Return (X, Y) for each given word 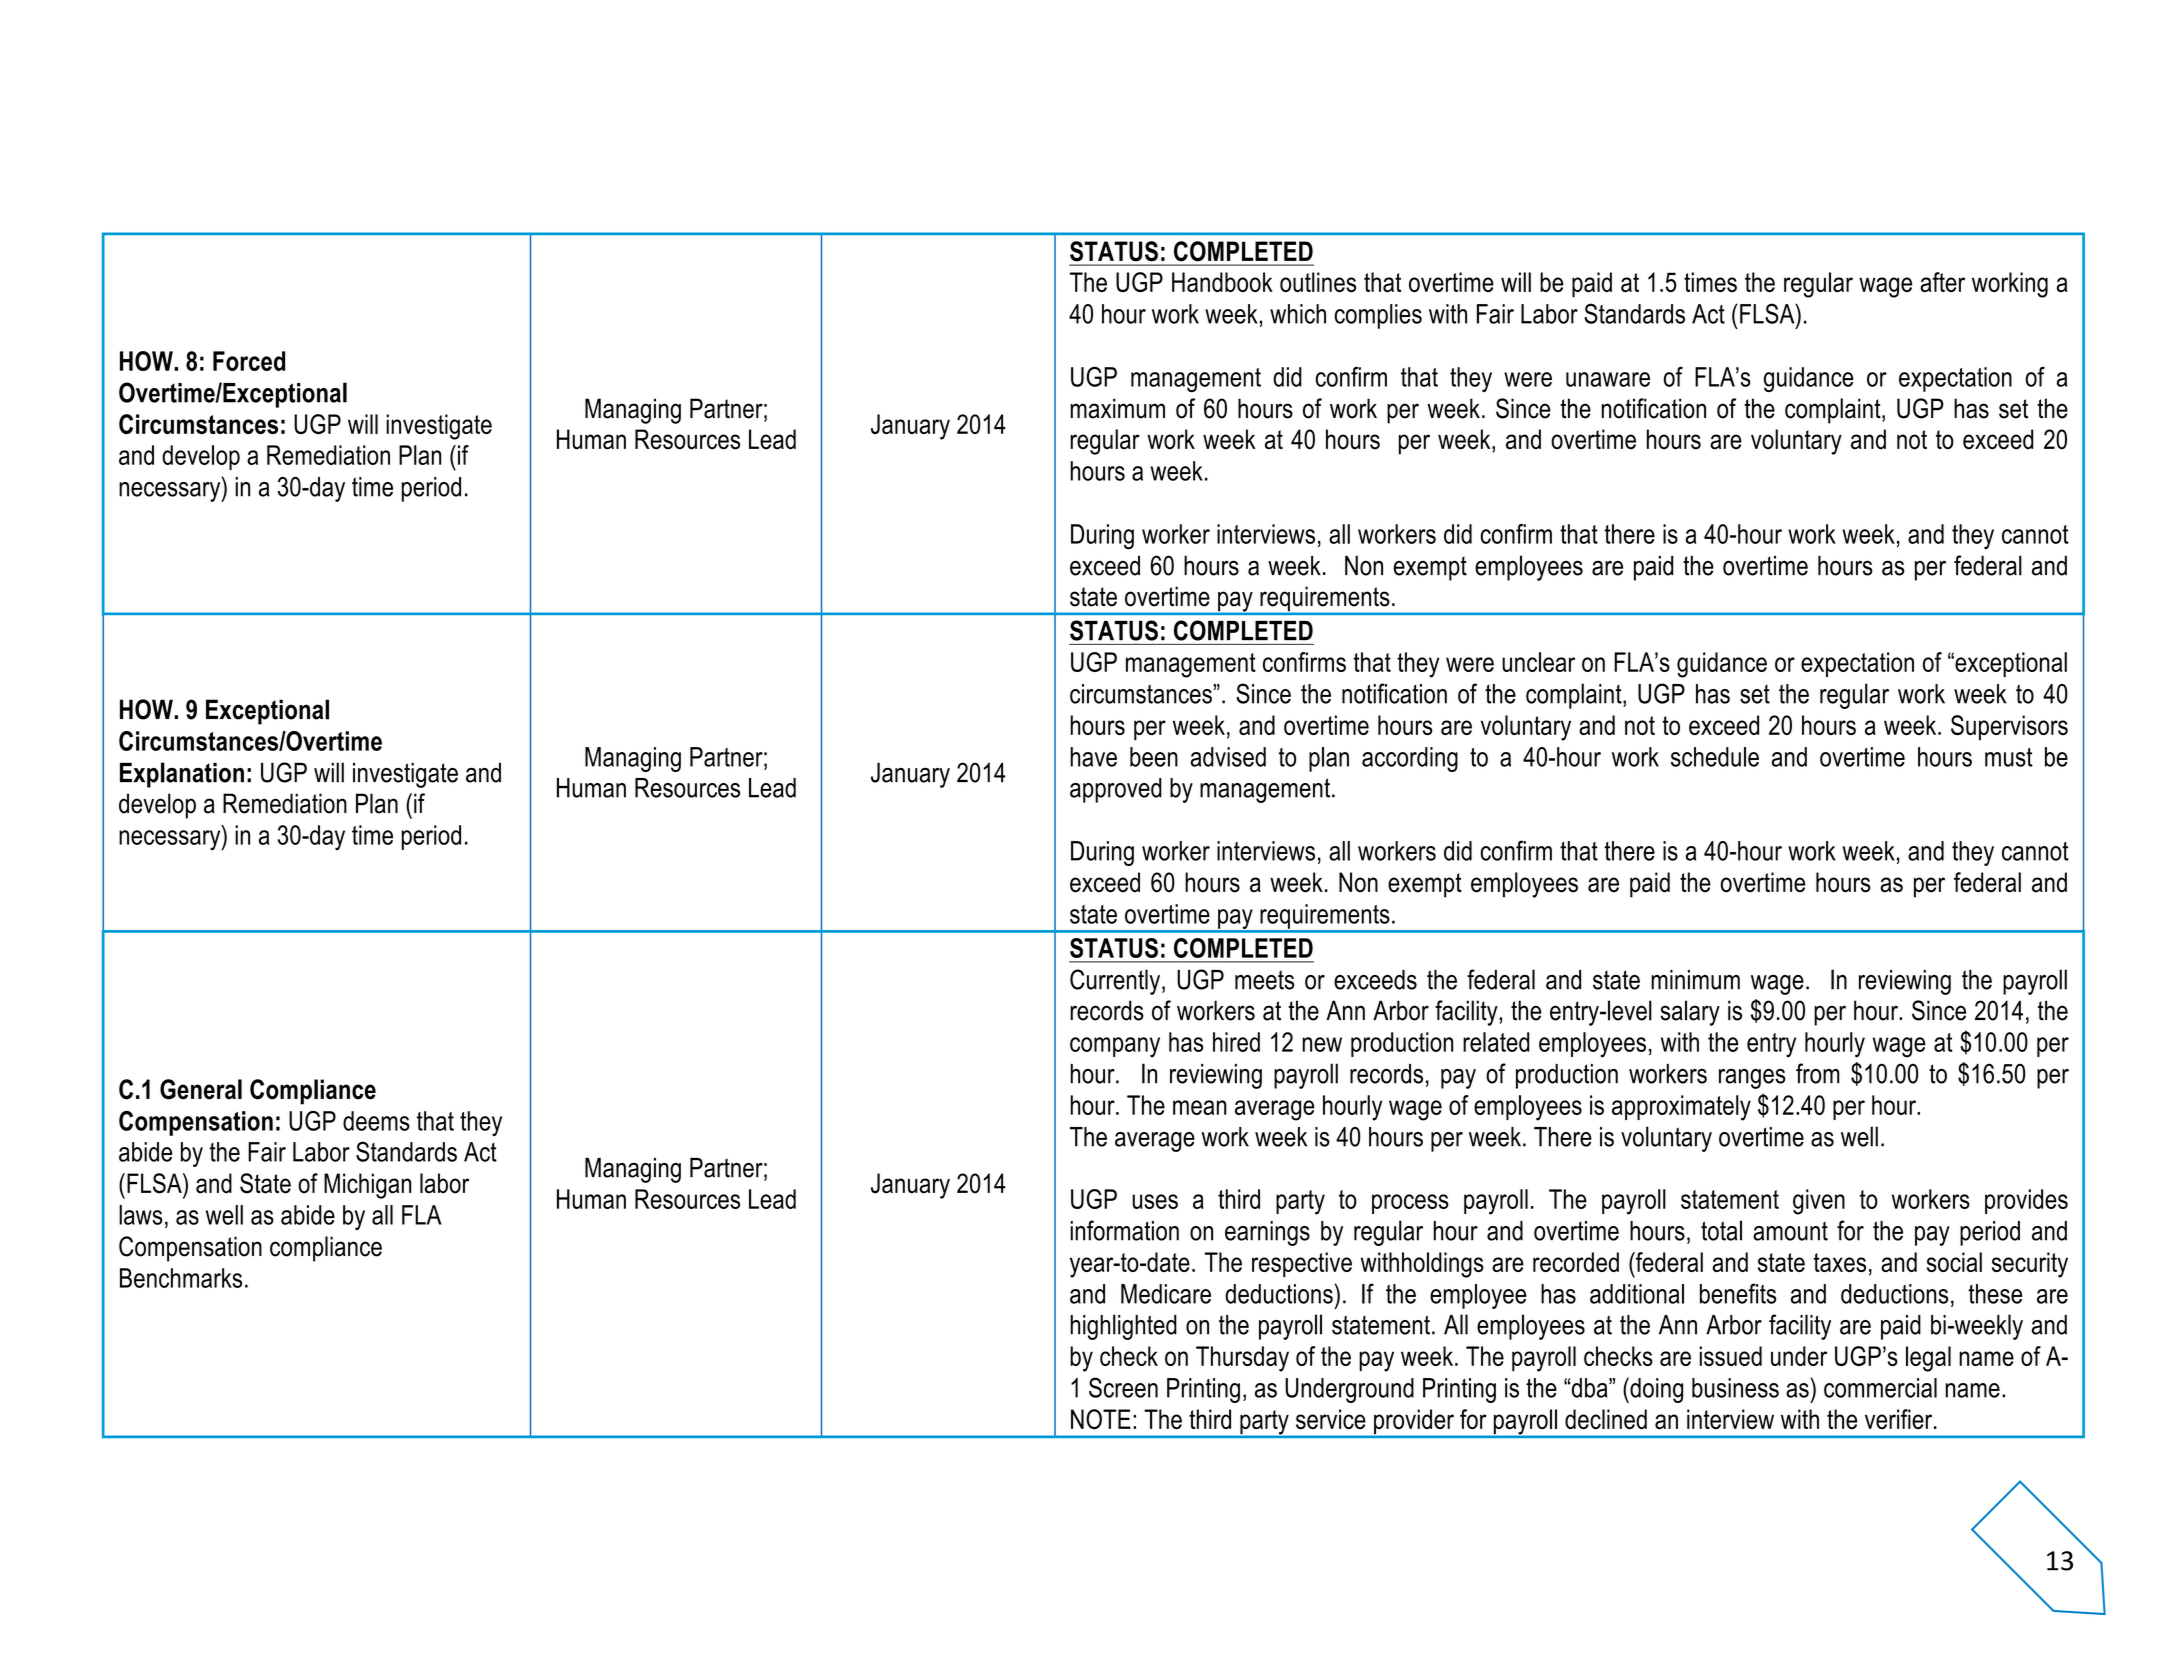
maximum (1117, 408)
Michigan (367, 1186)
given (1819, 1202)
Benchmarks (181, 1278)
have (1093, 757)
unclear (1538, 662)
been (1154, 757)
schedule (1715, 757)
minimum (1695, 980)
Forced (249, 361)
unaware (1608, 379)
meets (1264, 980)
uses (1155, 1201)
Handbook (1222, 282)
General (201, 1089)
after (1942, 282)
